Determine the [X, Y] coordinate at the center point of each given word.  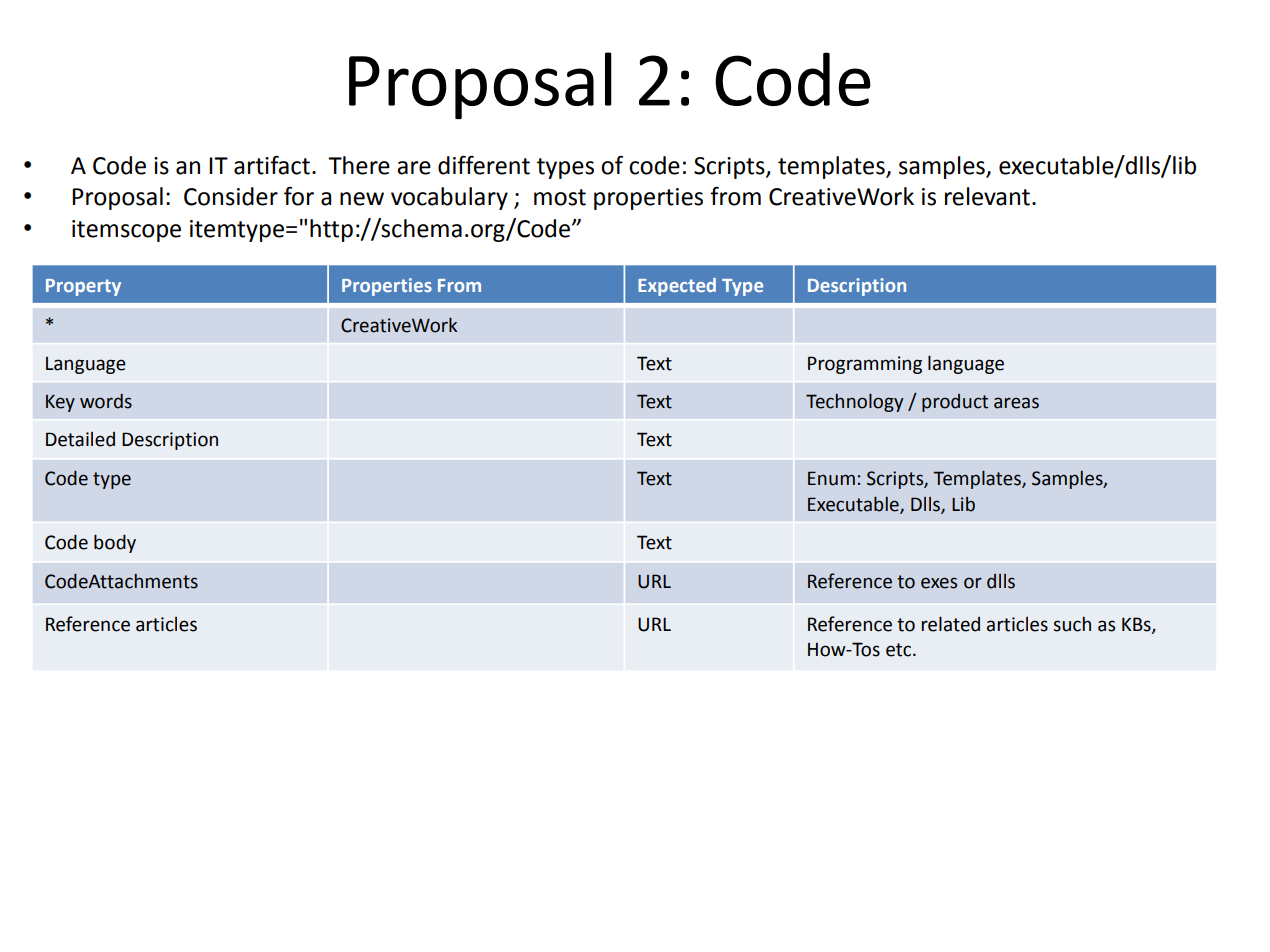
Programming [865, 365]
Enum [831, 478]
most [560, 197]
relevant [987, 196]
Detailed [80, 439]
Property [83, 287]
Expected [677, 287]
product [955, 403]
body [115, 543]
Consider [231, 196]
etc [900, 650]
